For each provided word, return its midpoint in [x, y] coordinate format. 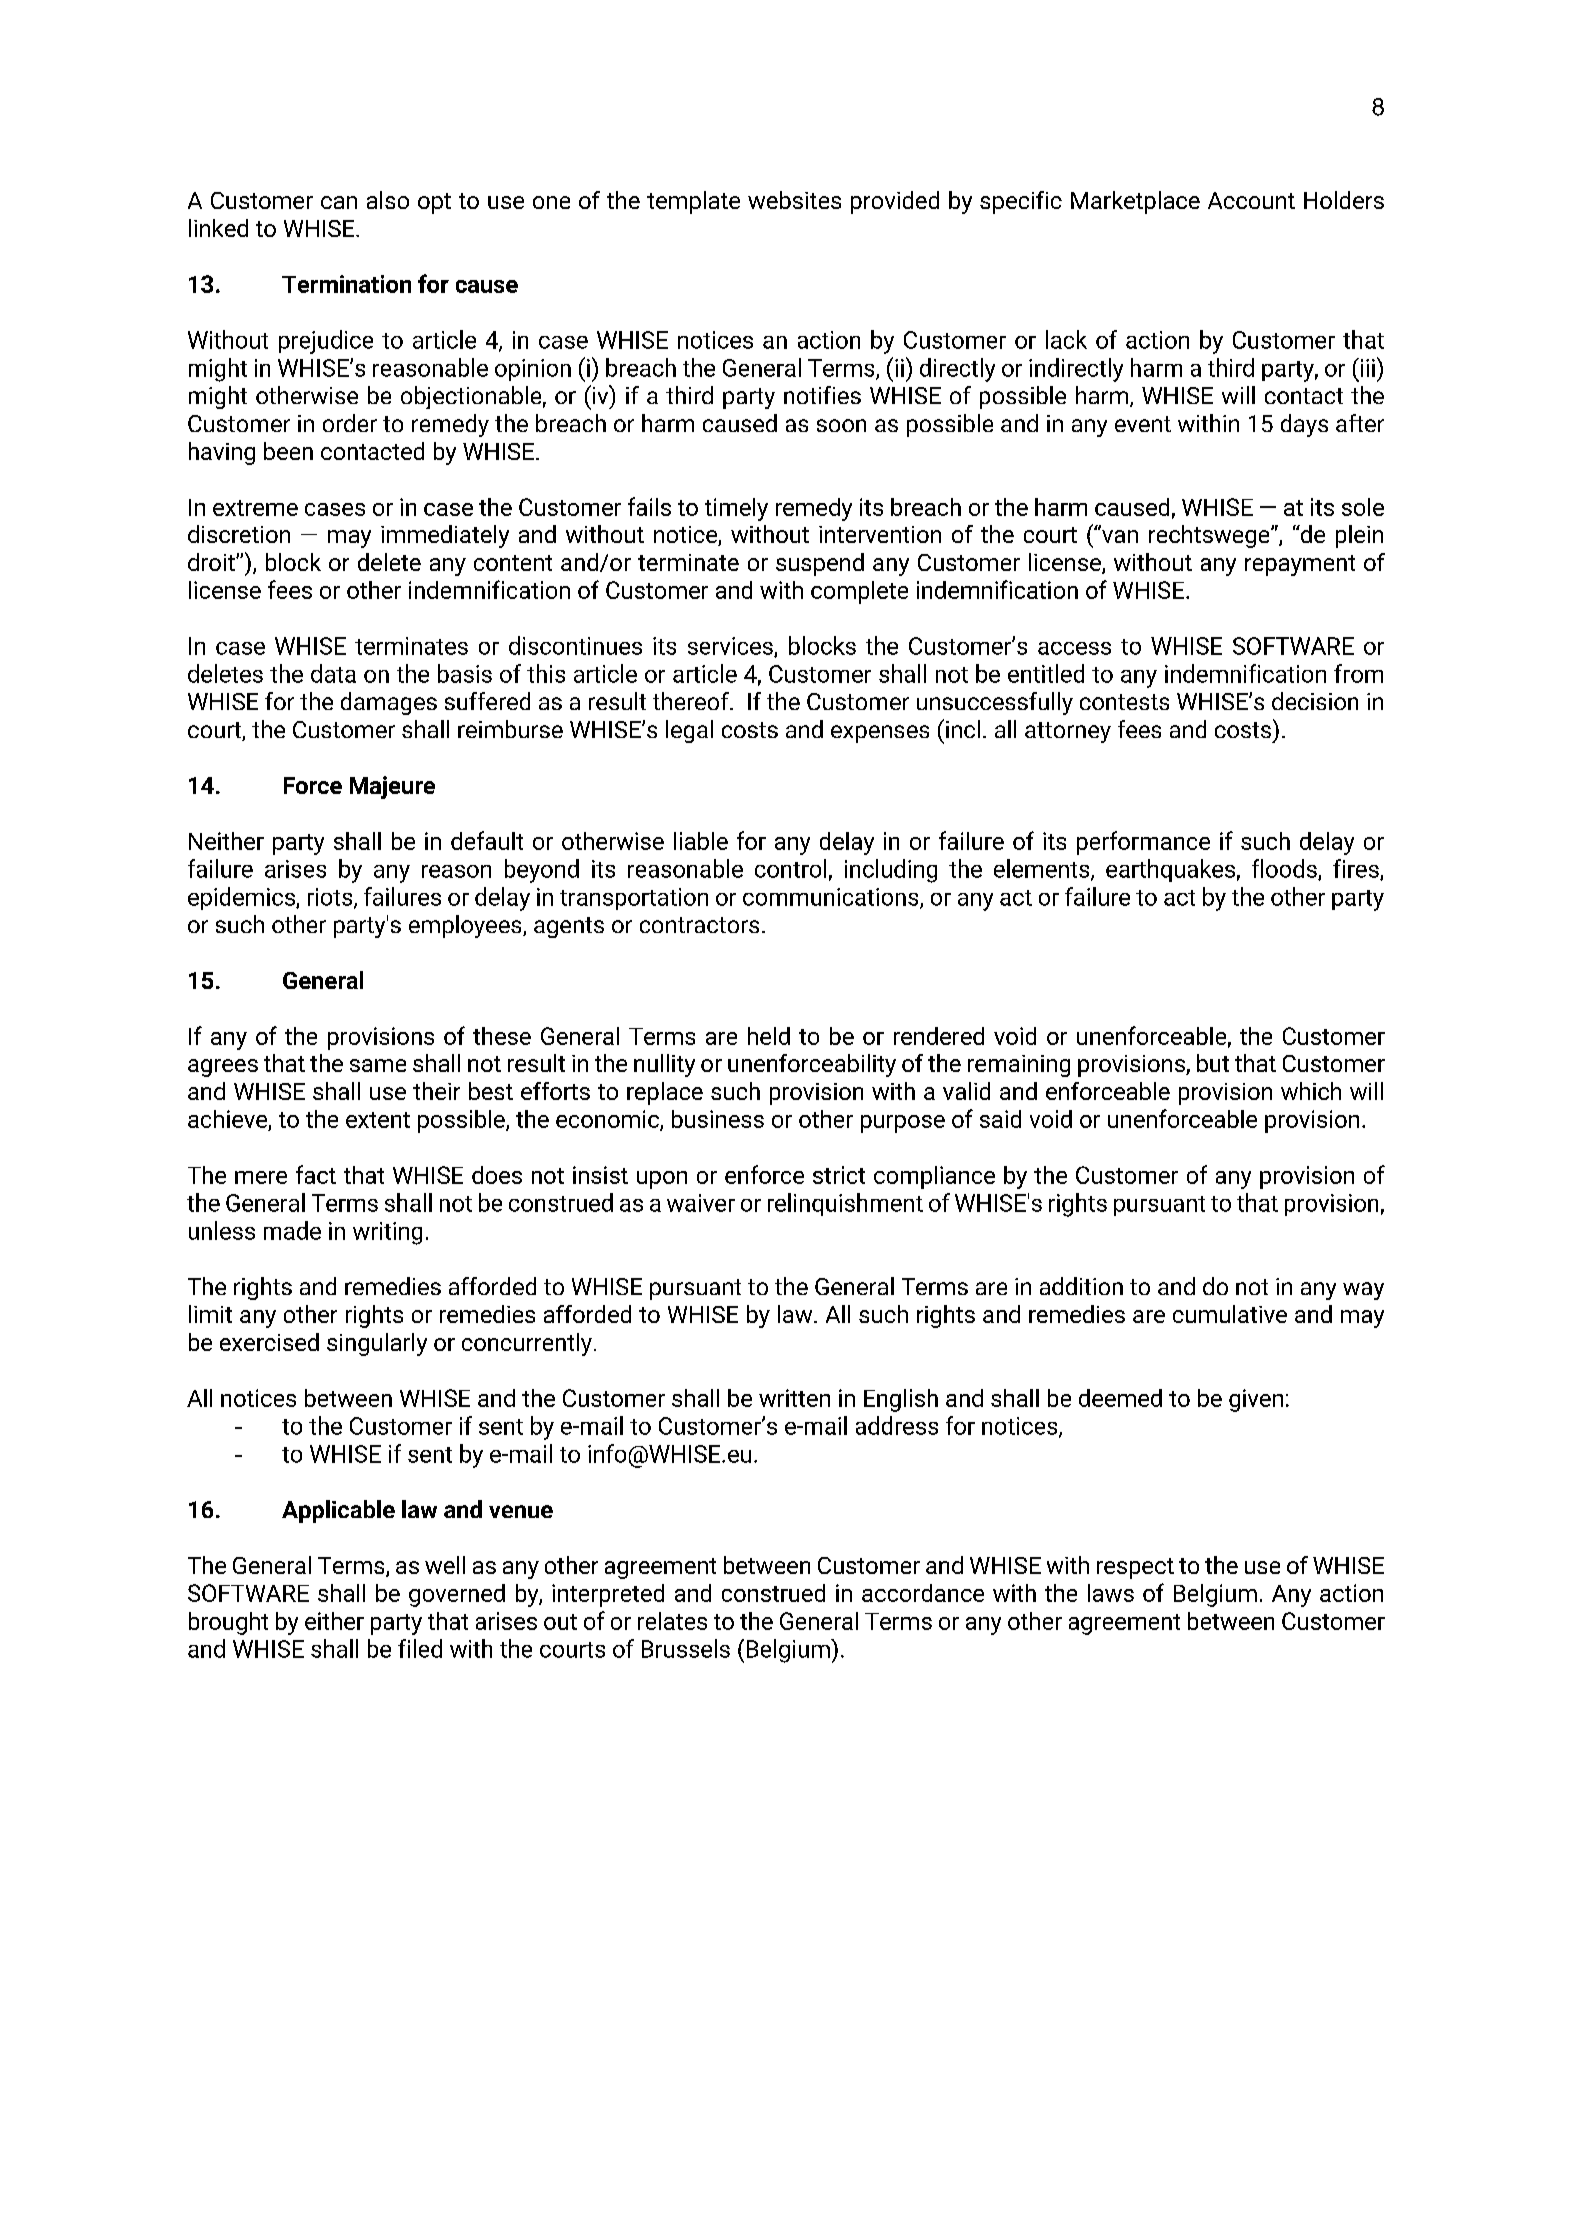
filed [420, 1648]
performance [1143, 843]
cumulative [1230, 1314]
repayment [1300, 565]
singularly [377, 1344]
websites [794, 200]
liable [701, 841]
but [1213, 1063]
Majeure [392, 787]
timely [736, 509]
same [378, 1065]
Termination [346, 284]
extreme [255, 508]
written [794, 1398]
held [769, 1036]
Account [1251, 200]
